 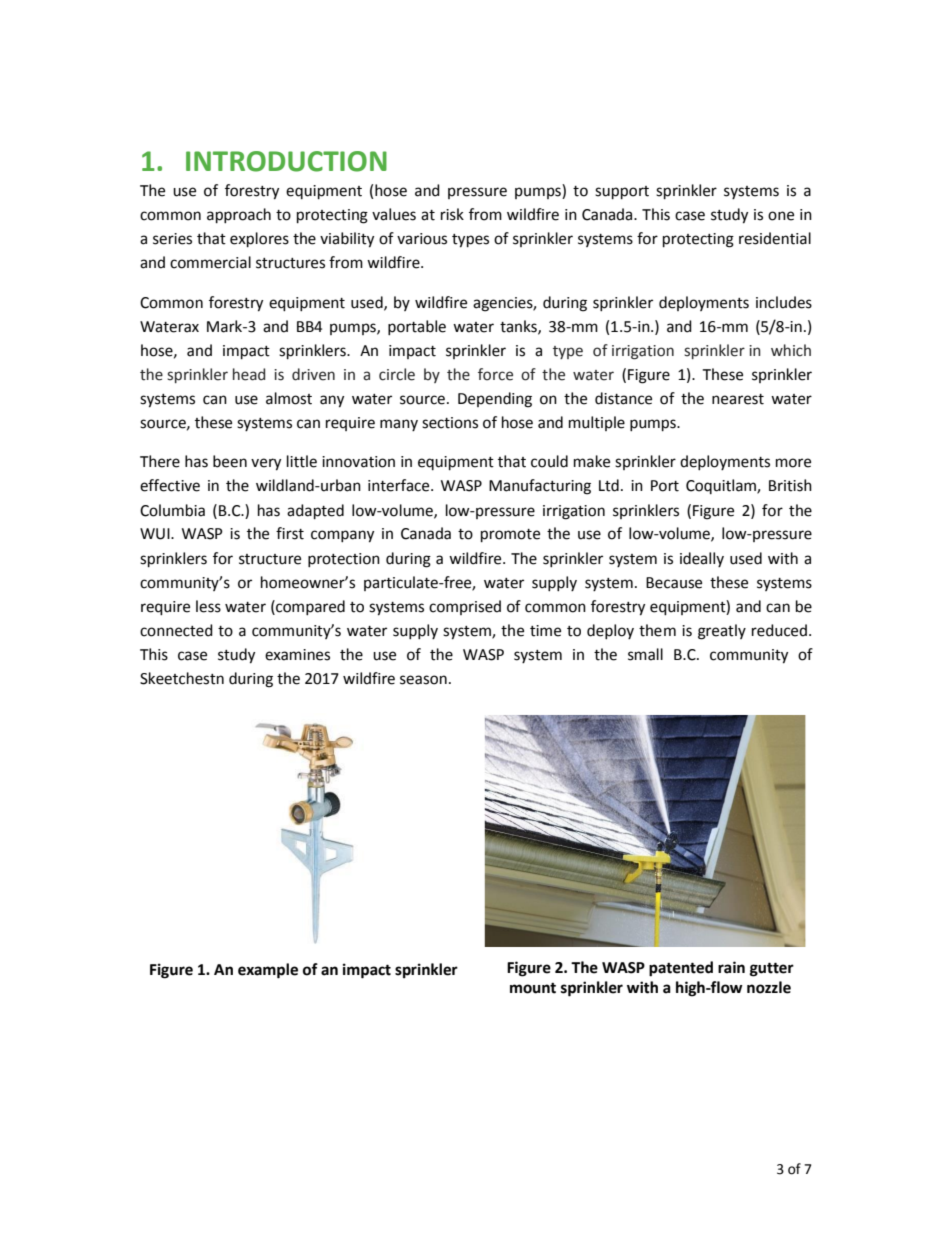 What do you see at coordinates (208, 606) in the screenshot?
I see `less` at bounding box center [208, 606].
